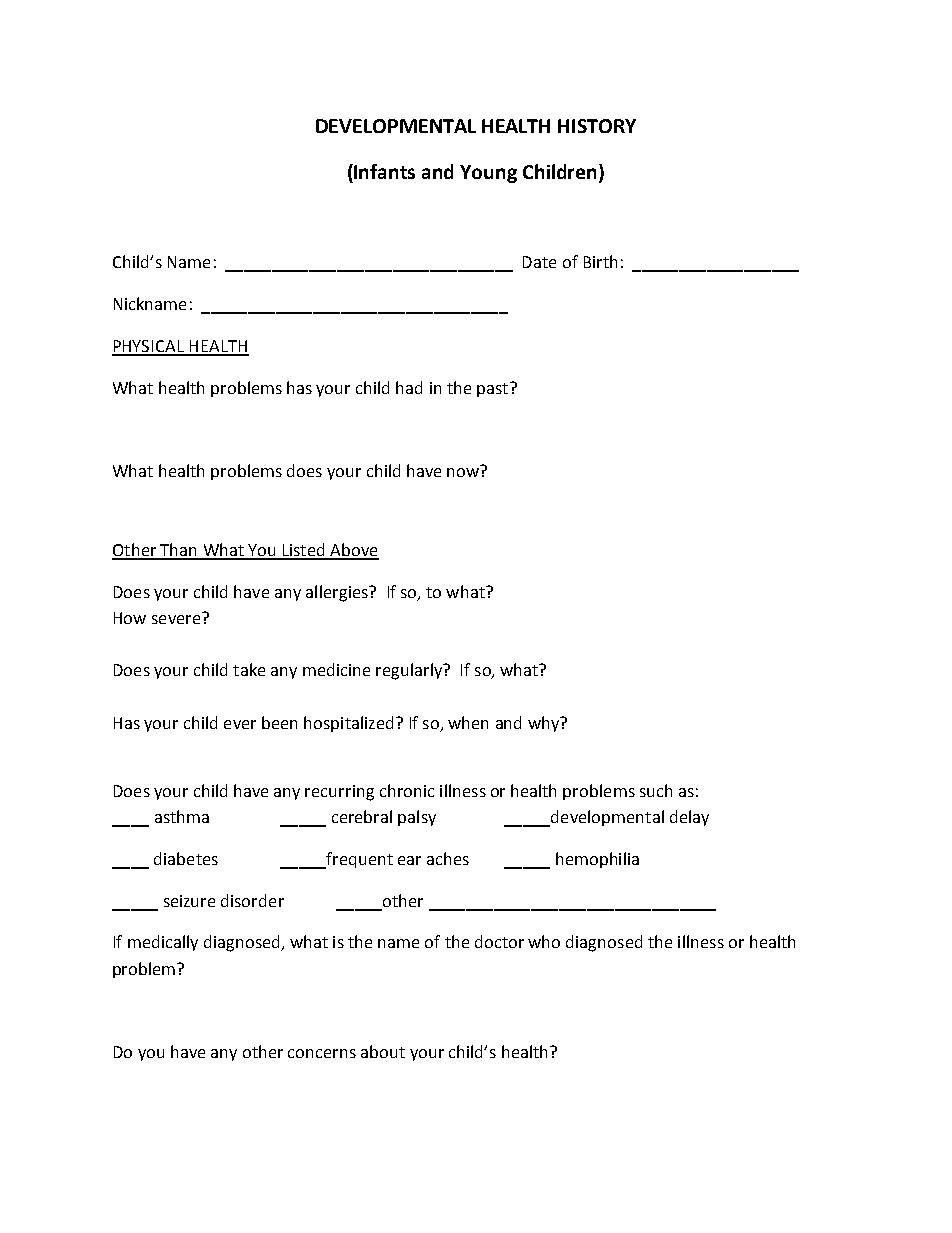 The height and width of the screenshot is (1233, 952). I want to click on Infants, so click(384, 171).
